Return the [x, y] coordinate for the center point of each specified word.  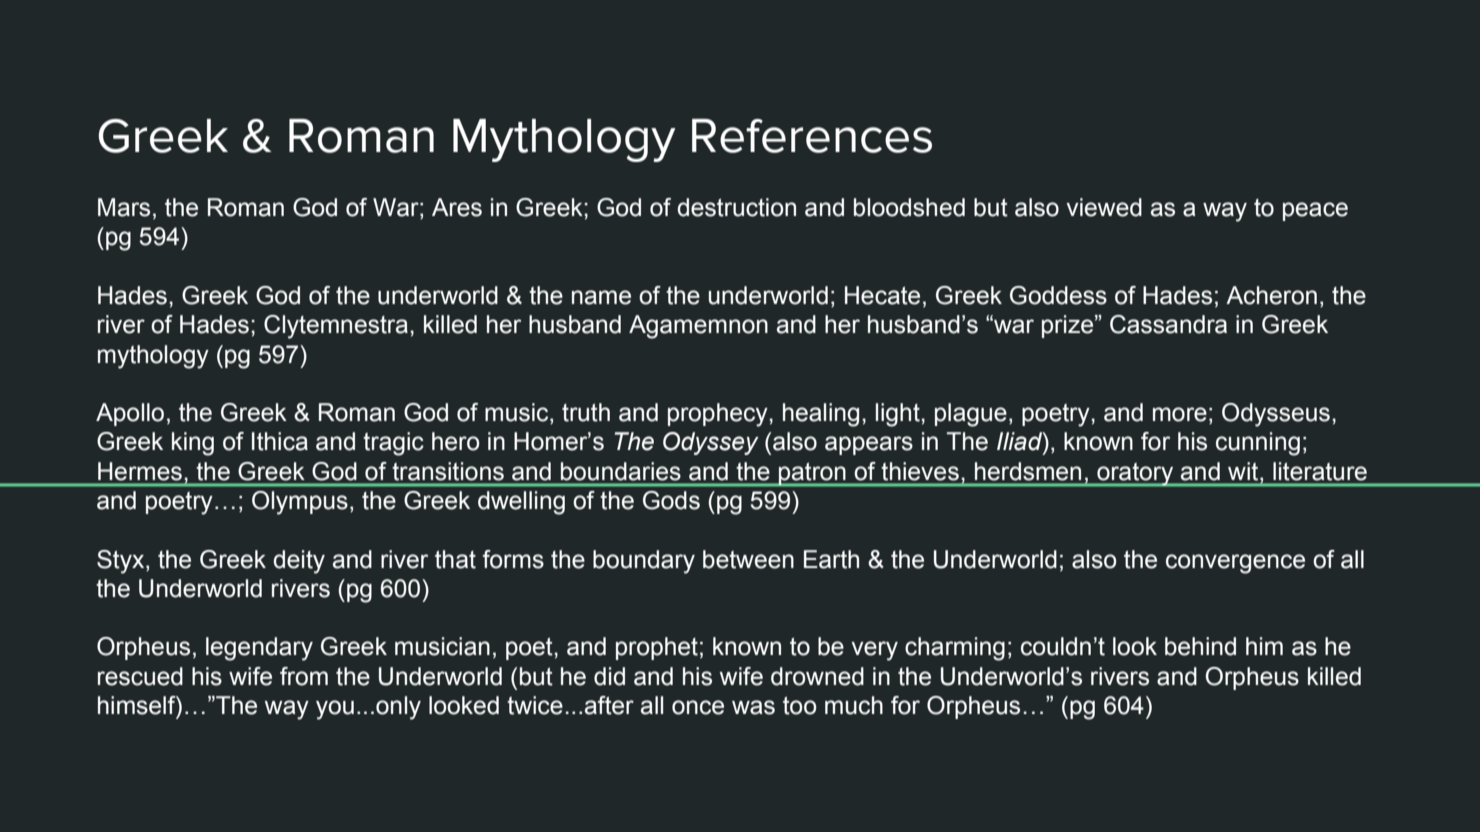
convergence [1235, 564]
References [812, 136]
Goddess [1058, 295]
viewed [1104, 207]
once [698, 707]
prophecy [719, 415]
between [748, 559]
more [1180, 414]
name [601, 297]
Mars [124, 207]
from [304, 676]
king [193, 444]
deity [299, 562]
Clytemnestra [336, 327]
